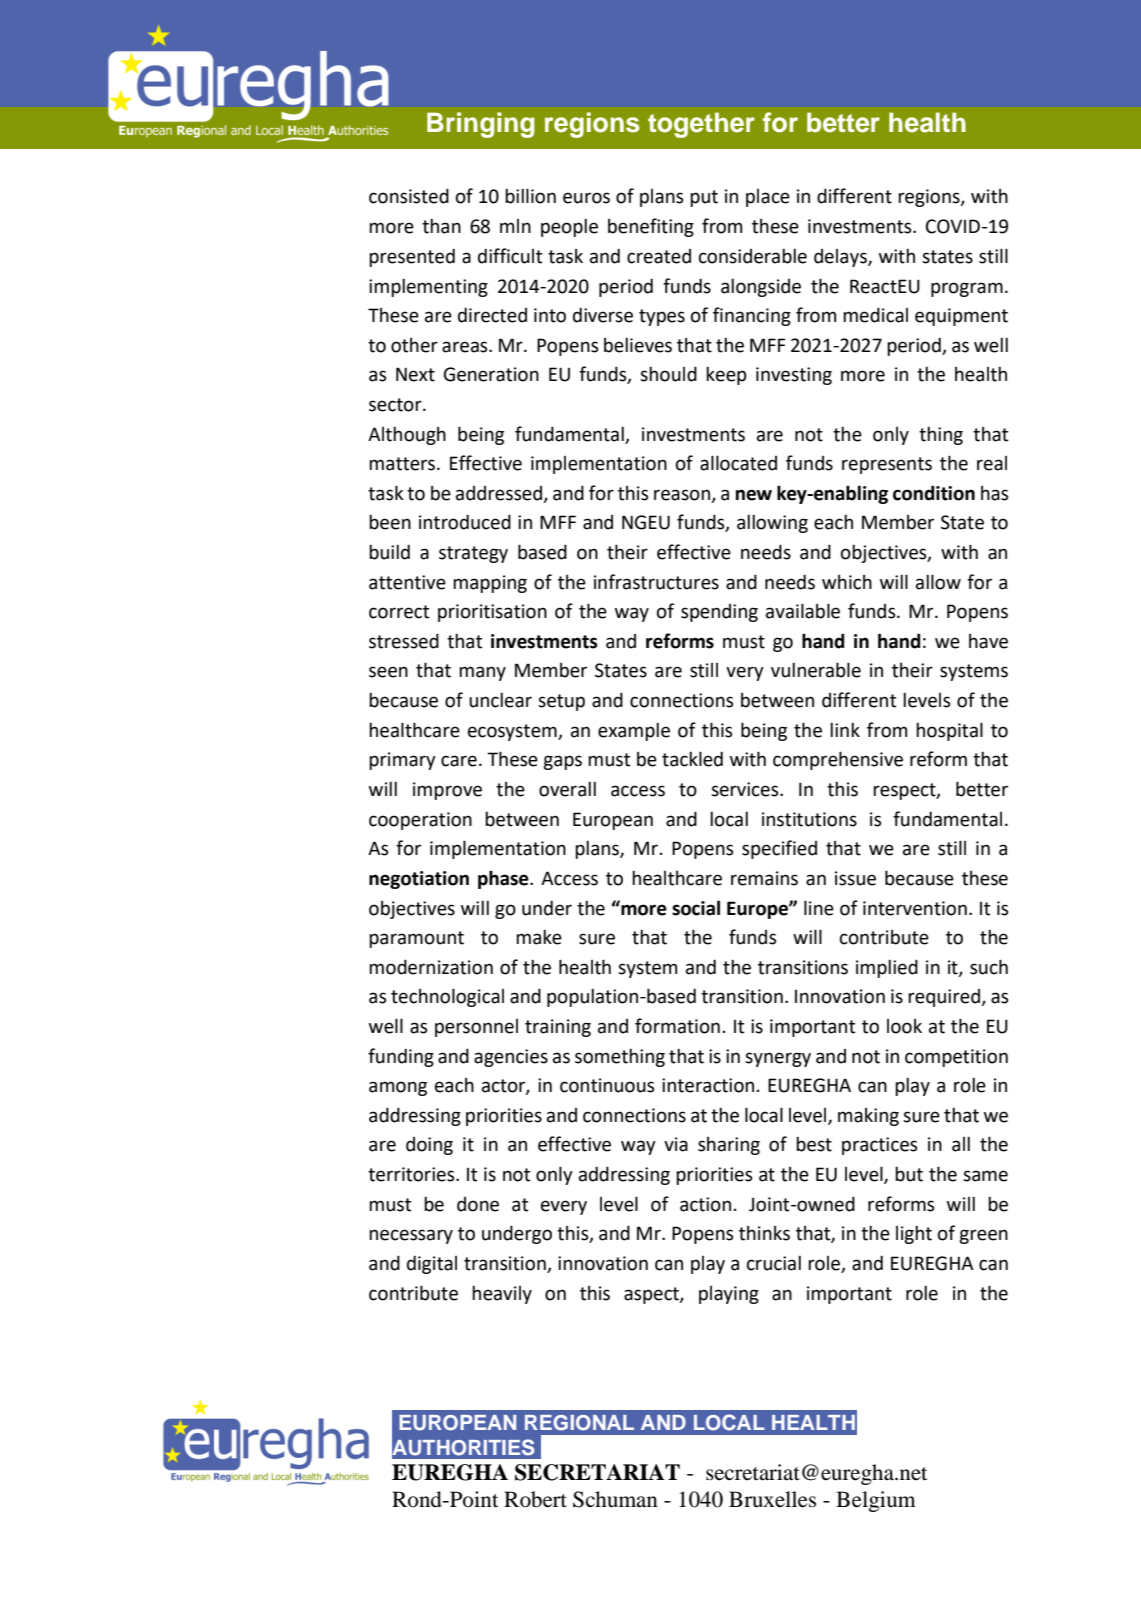 This page has height=1615, width=1141. Describe the element at coordinates (704, 198) in the page. I see `put` at that location.
